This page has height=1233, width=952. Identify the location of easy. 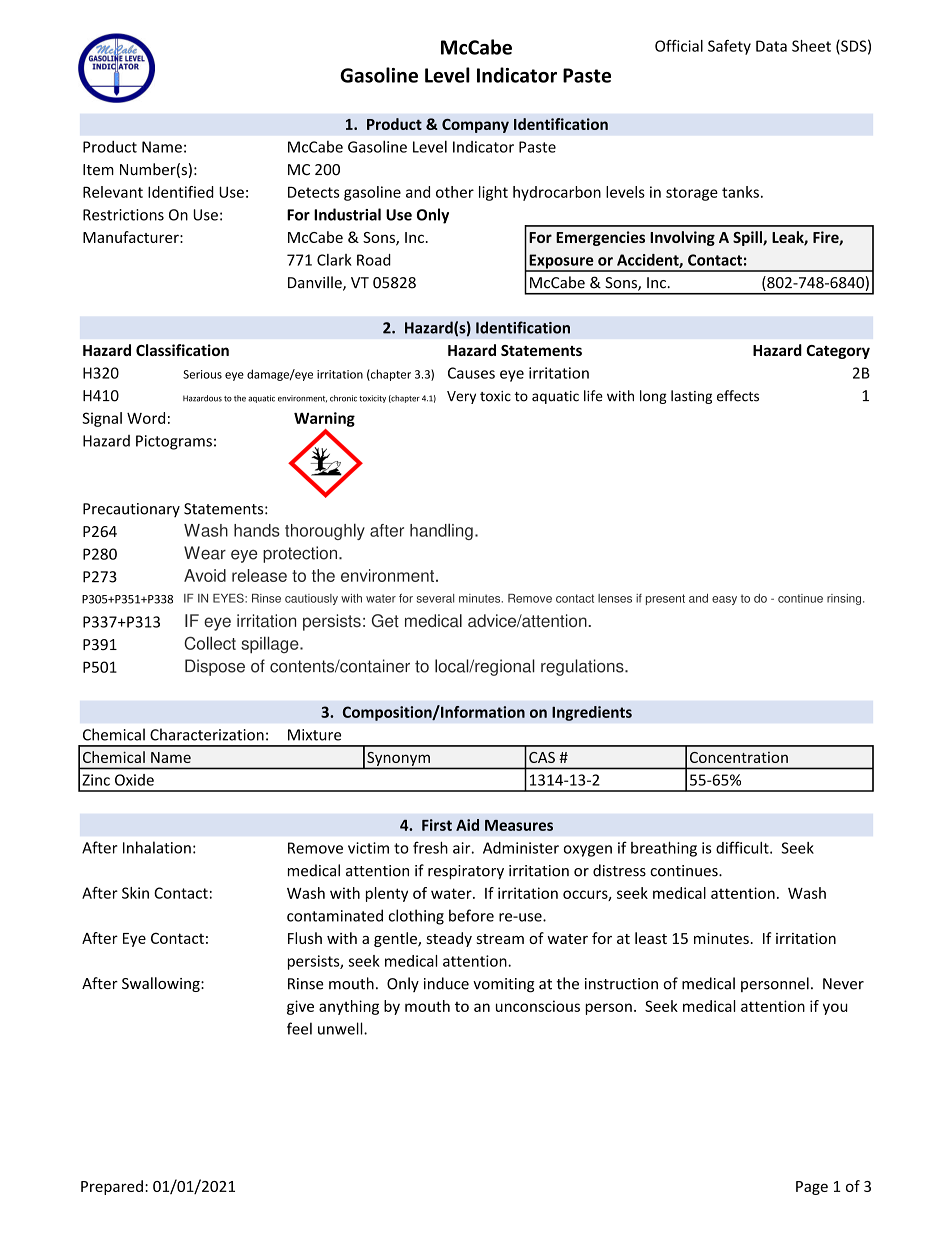
(724, 600).
